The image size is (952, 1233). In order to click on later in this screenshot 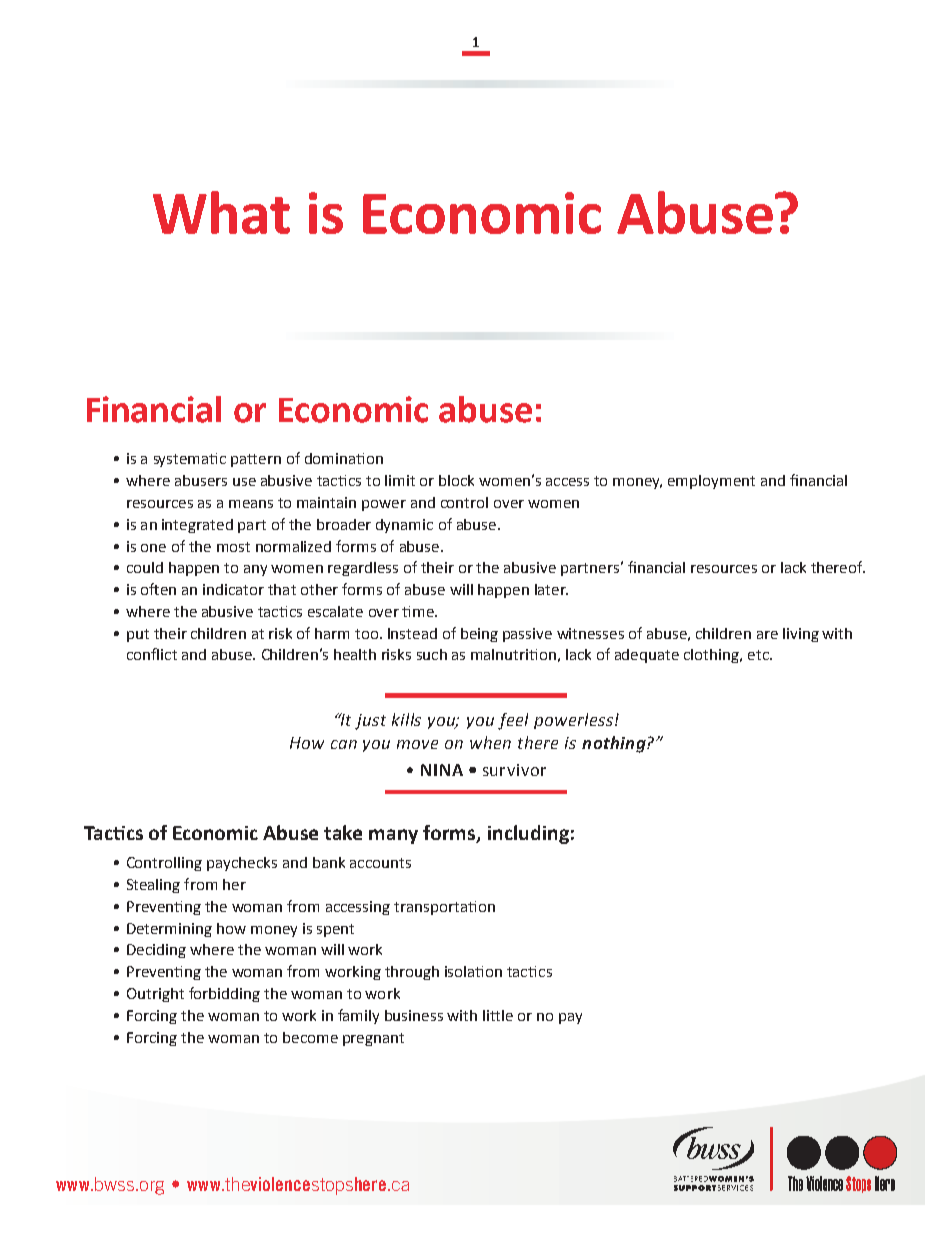, I will do `click(551, 589)`.
